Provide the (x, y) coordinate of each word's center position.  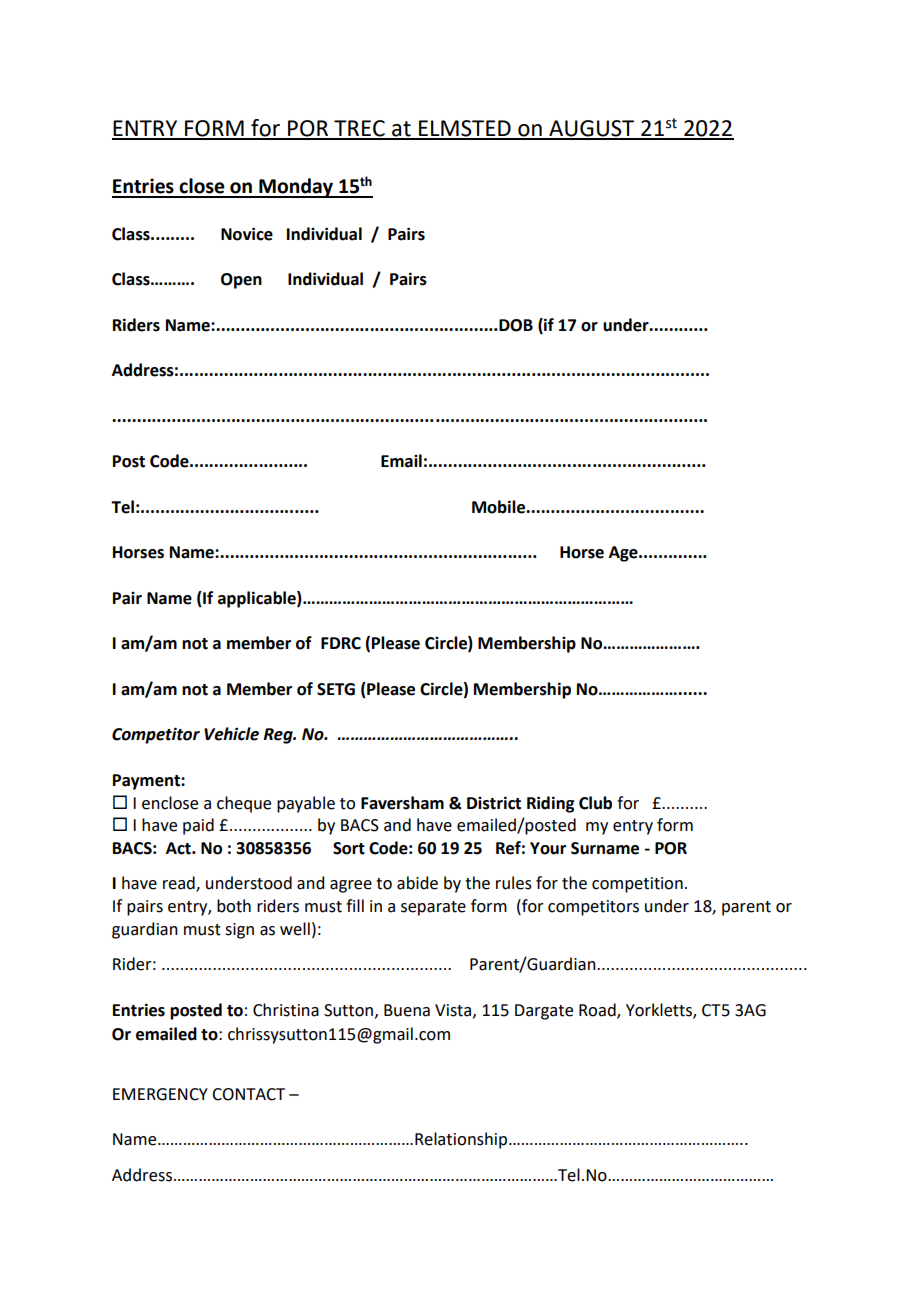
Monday (296, 188)
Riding (550, 804)
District (494, 803)
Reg (279, 736)
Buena (407, 1010)
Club (595, 803)
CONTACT (248, 1094)
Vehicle (231, 734)
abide (417, 883)
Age (624, 554)
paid (198, 826)
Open (241, 281)
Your (548, 848)
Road (598, 1010)
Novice (247, 234)
